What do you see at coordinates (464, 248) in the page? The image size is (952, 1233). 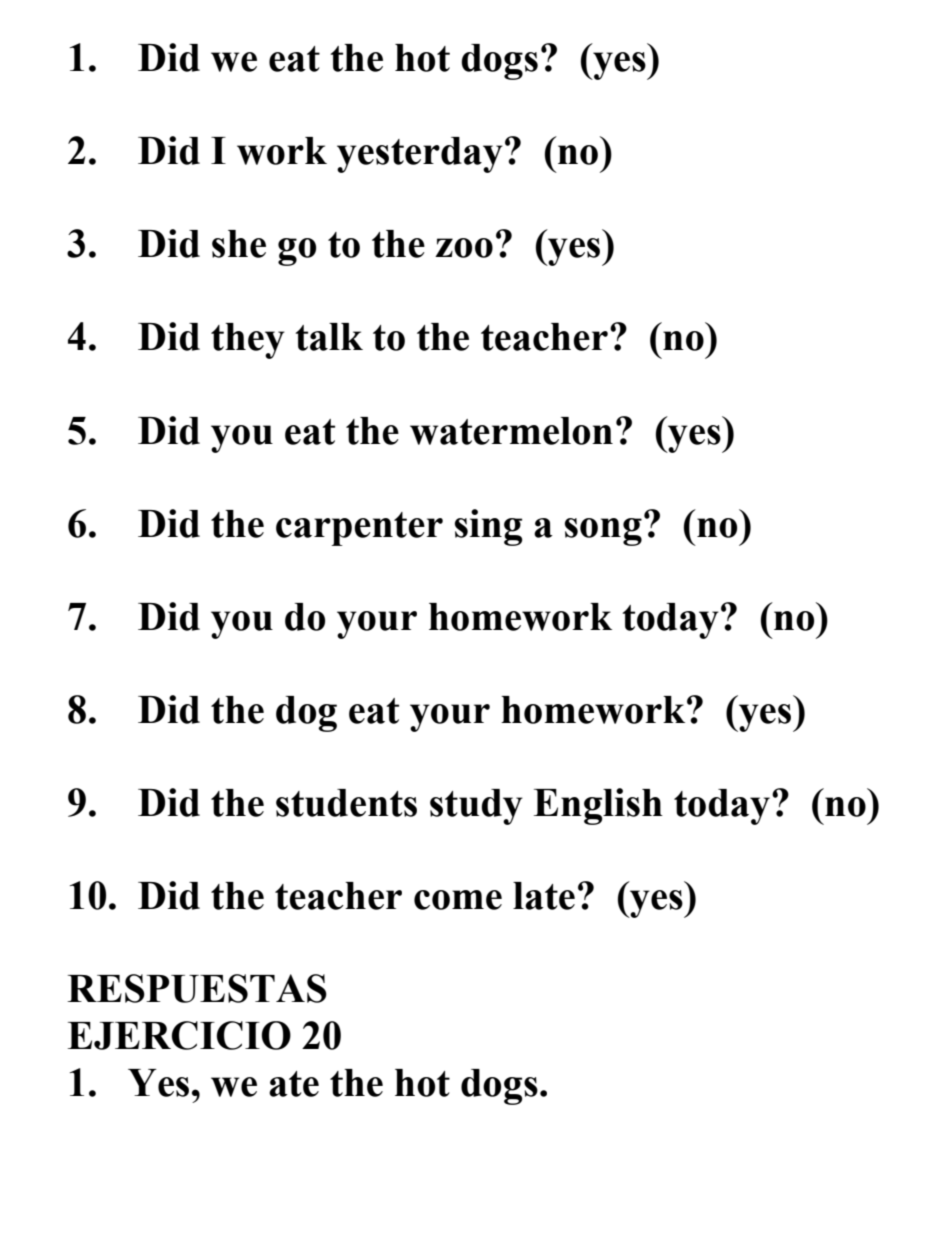 I see `zoo` at bounding box center [464, 248].
